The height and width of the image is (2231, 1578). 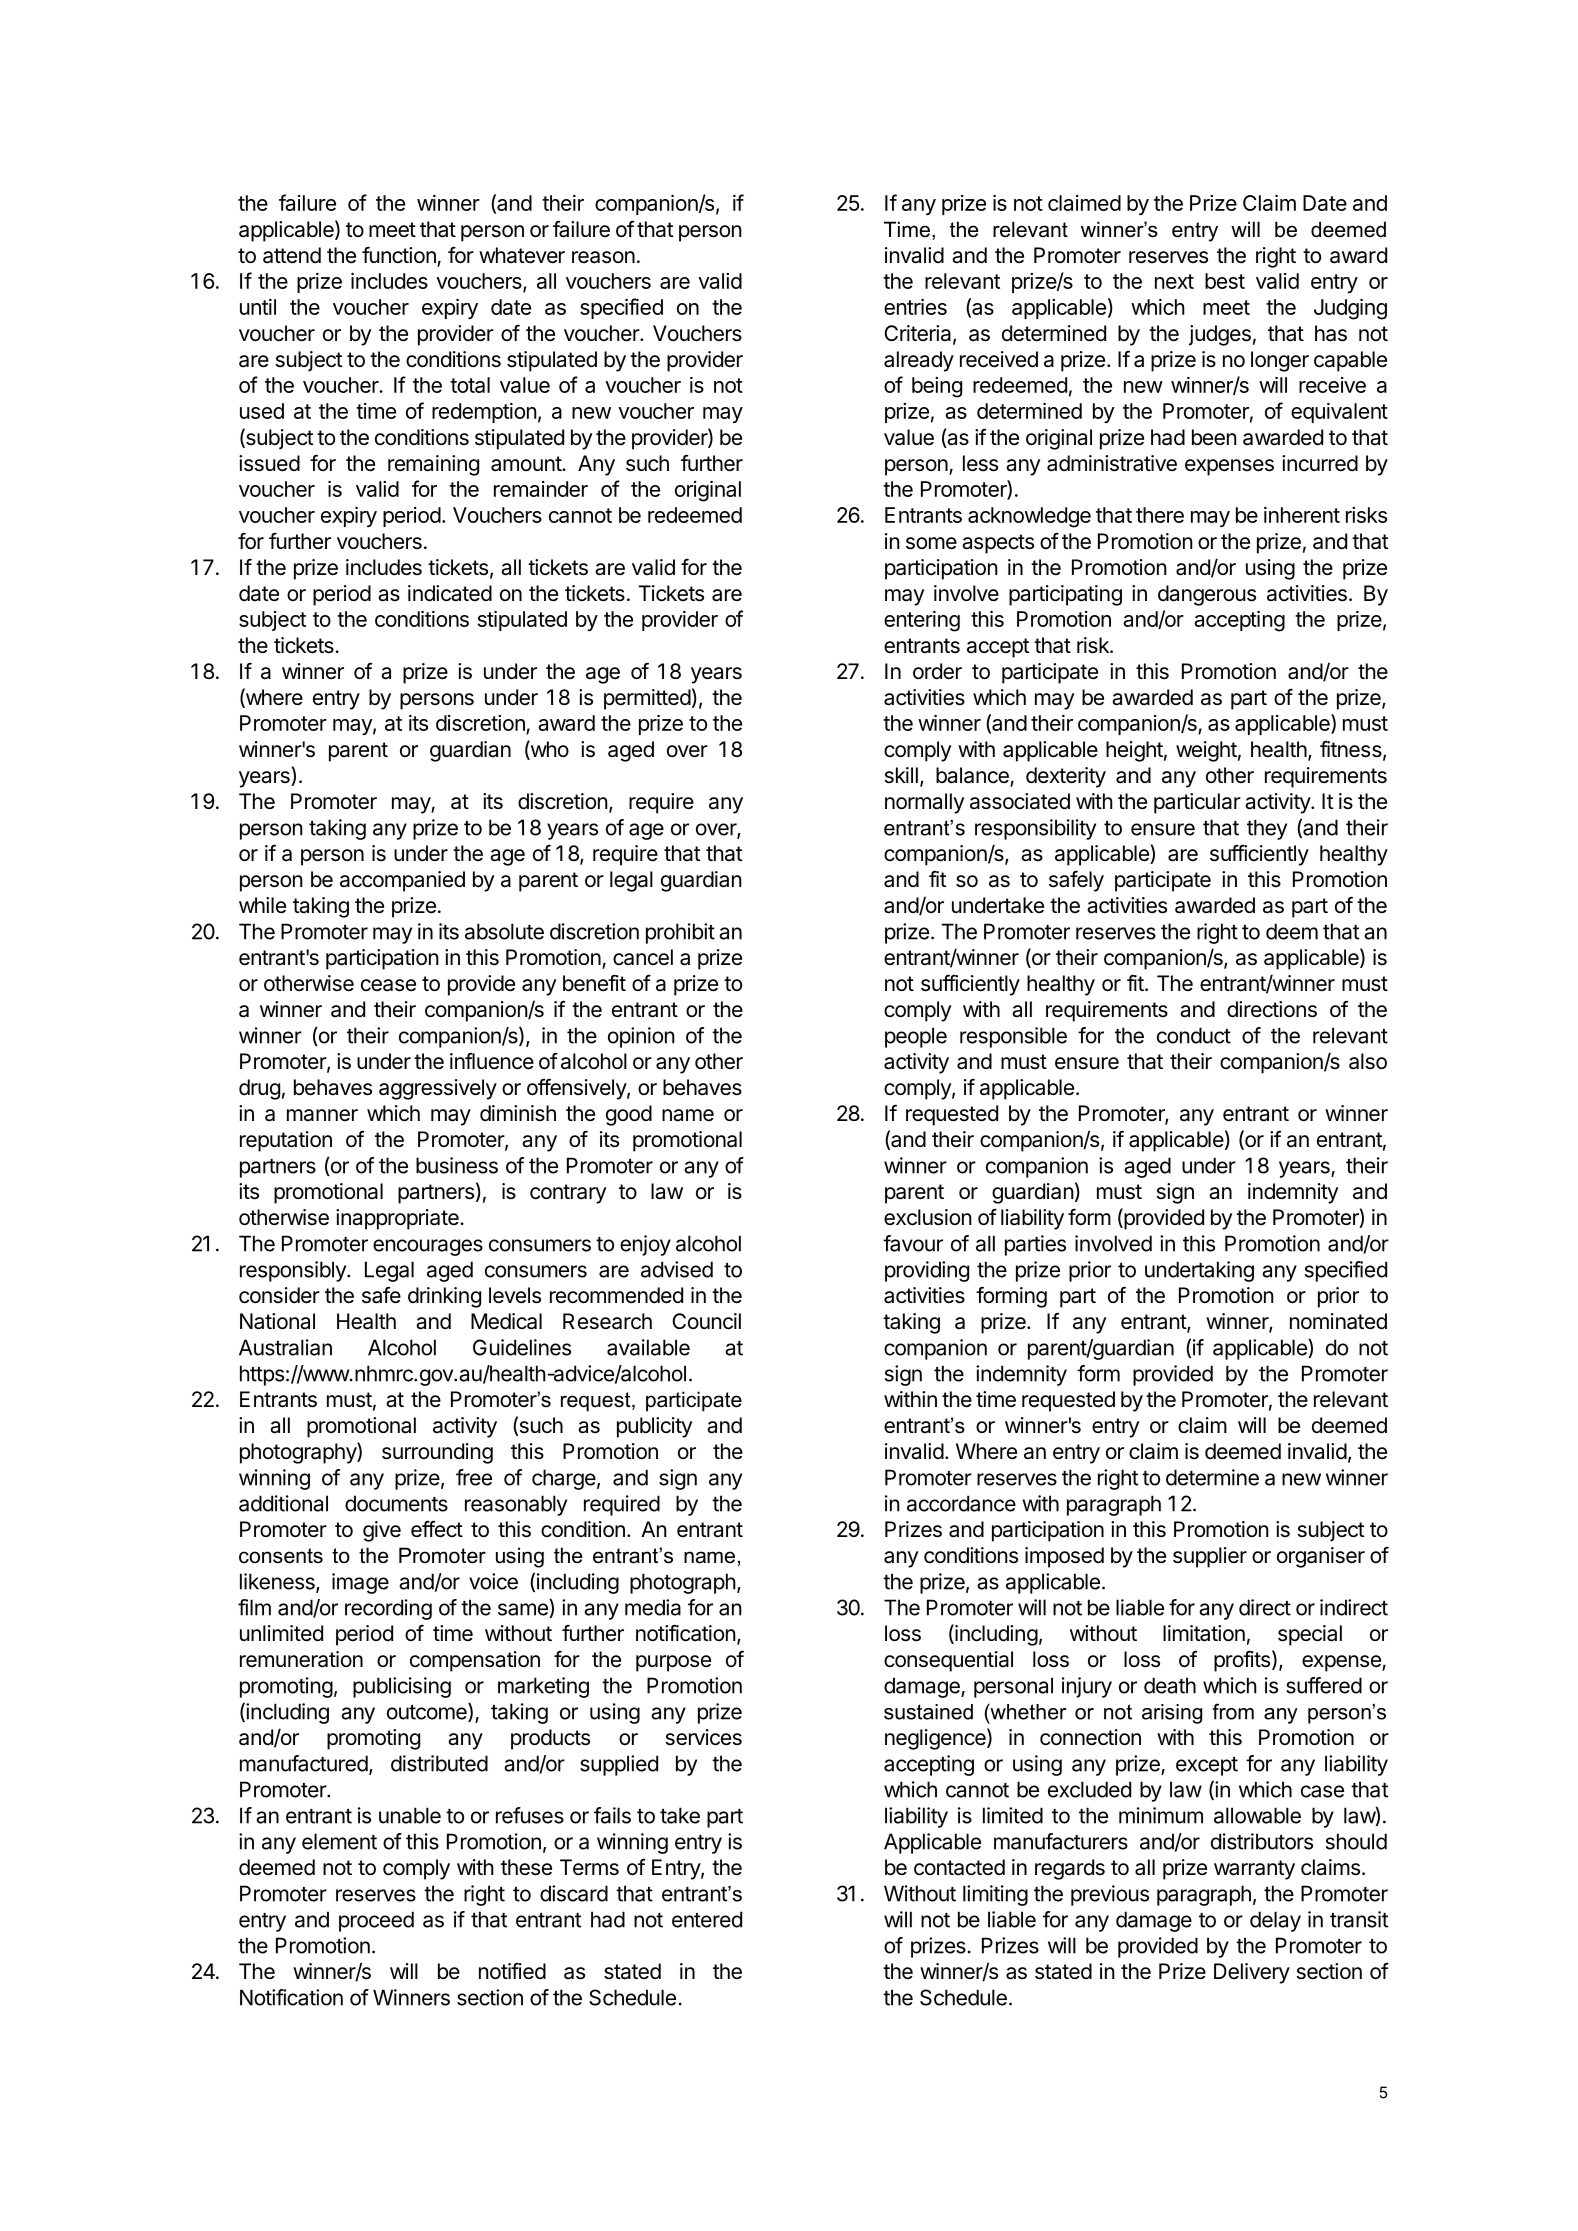 What do you see at coordinates (1267, 829) in the image?
I see `they` at bounding box center [1267, 829].
